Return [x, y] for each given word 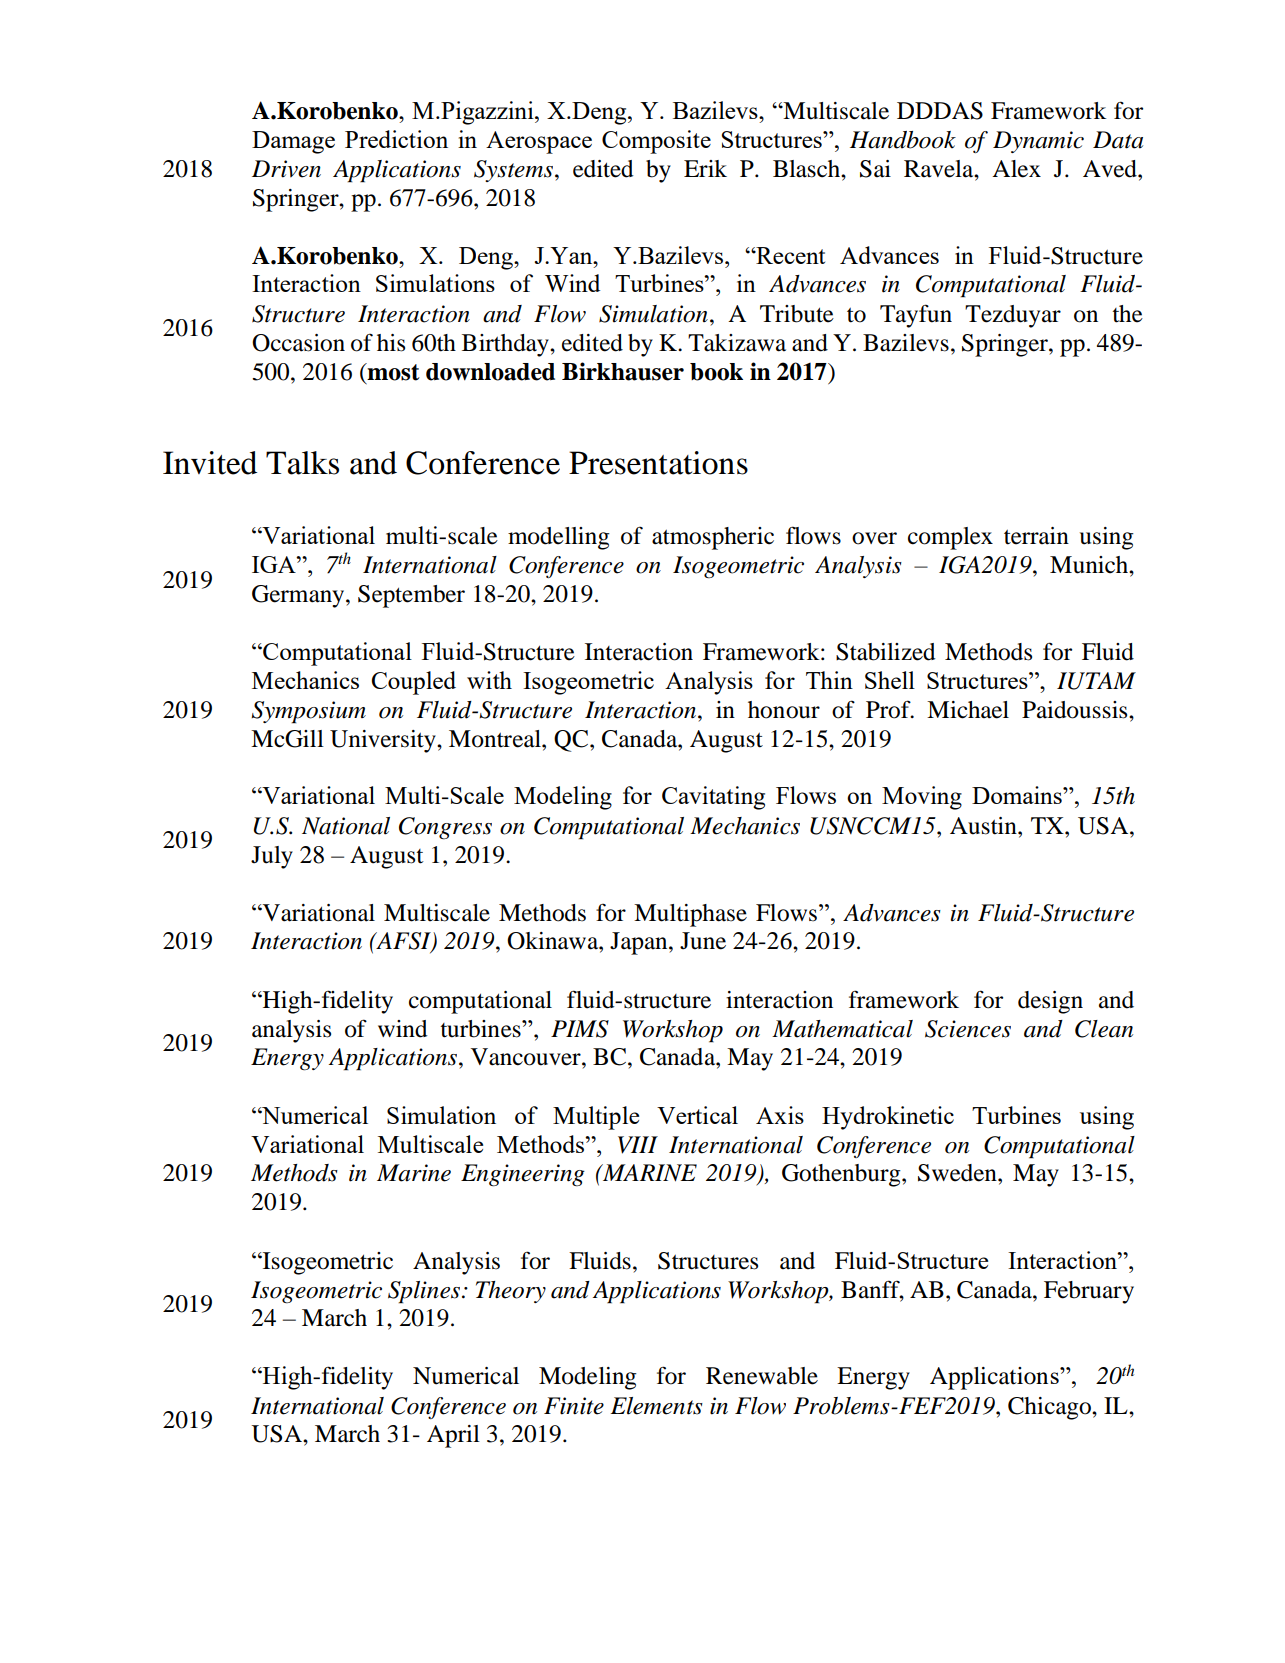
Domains [1018, 795]
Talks [302, 463]
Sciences [968, 1029]
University [384, 741]
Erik [705, 168]
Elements [656, 1406]
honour [784, 710]
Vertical [697, 1115]
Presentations [658, 463]
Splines [425, 1292]
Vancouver [527, 1057]
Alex [1016, 169]
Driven [286, 169]
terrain [1036, 536]
